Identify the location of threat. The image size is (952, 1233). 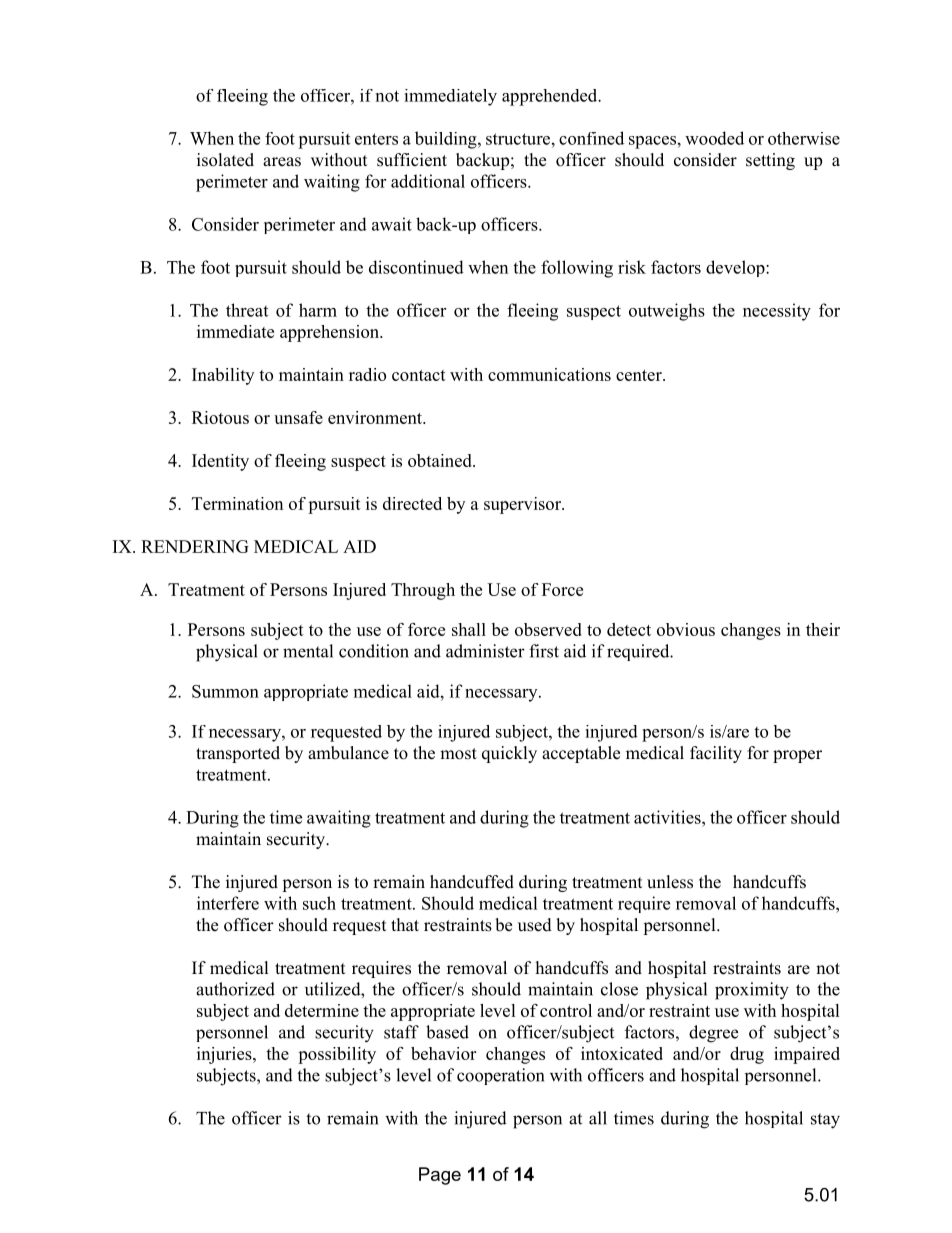
(247, 310).
